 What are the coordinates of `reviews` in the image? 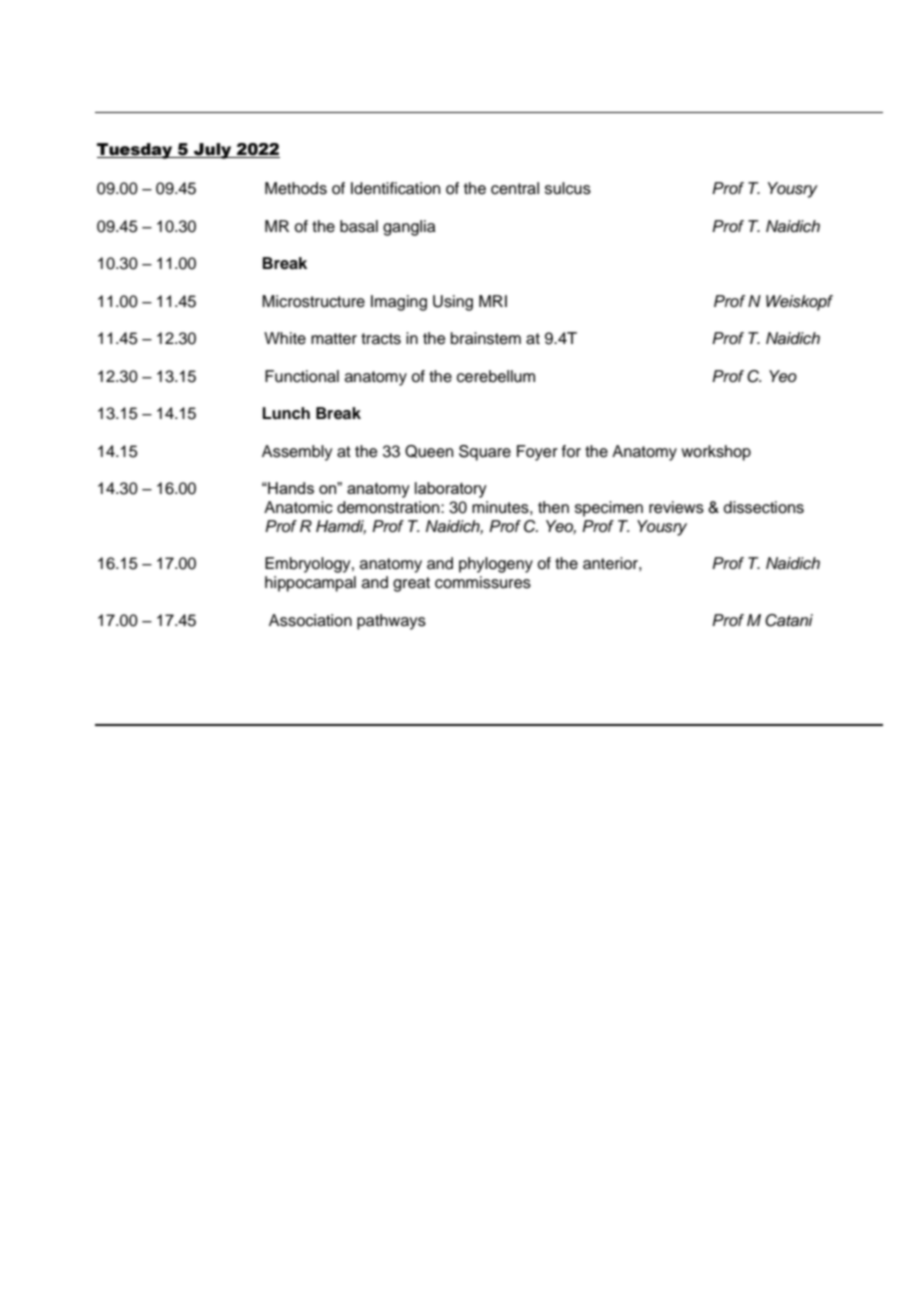 It's located at (676, 507).
